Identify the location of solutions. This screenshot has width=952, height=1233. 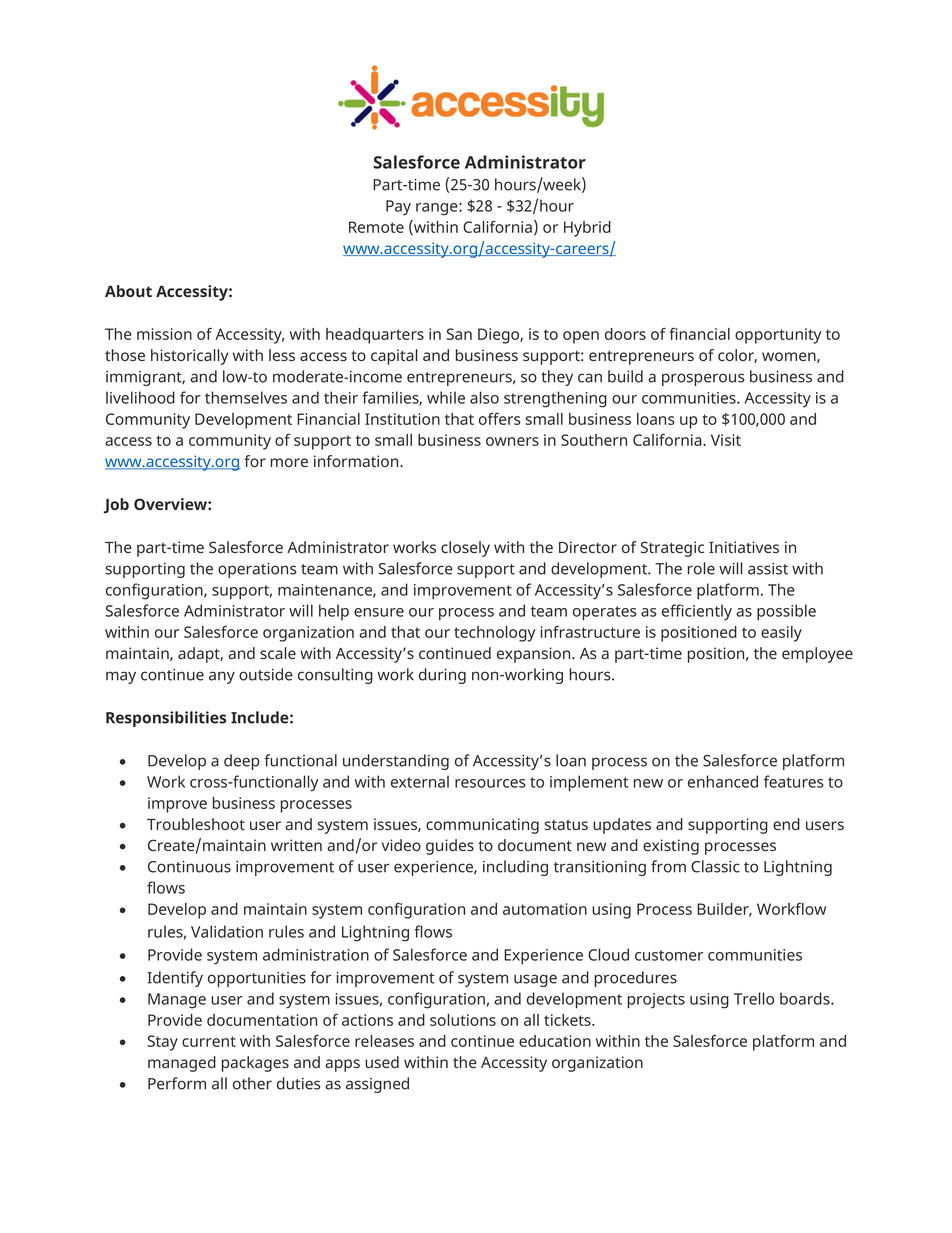
(463, 1020).
